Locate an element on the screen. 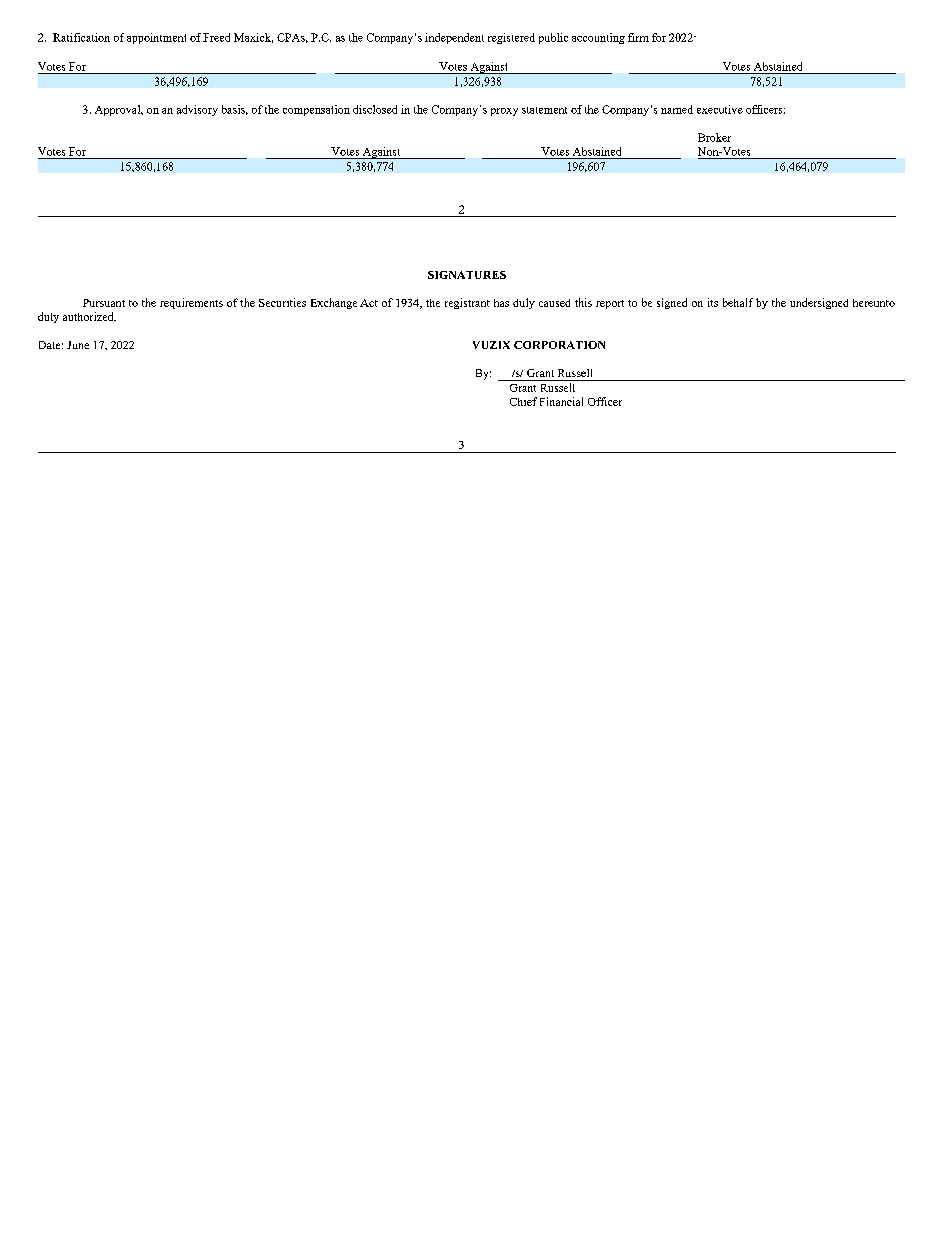  June is located at coordinates (78, 345).
